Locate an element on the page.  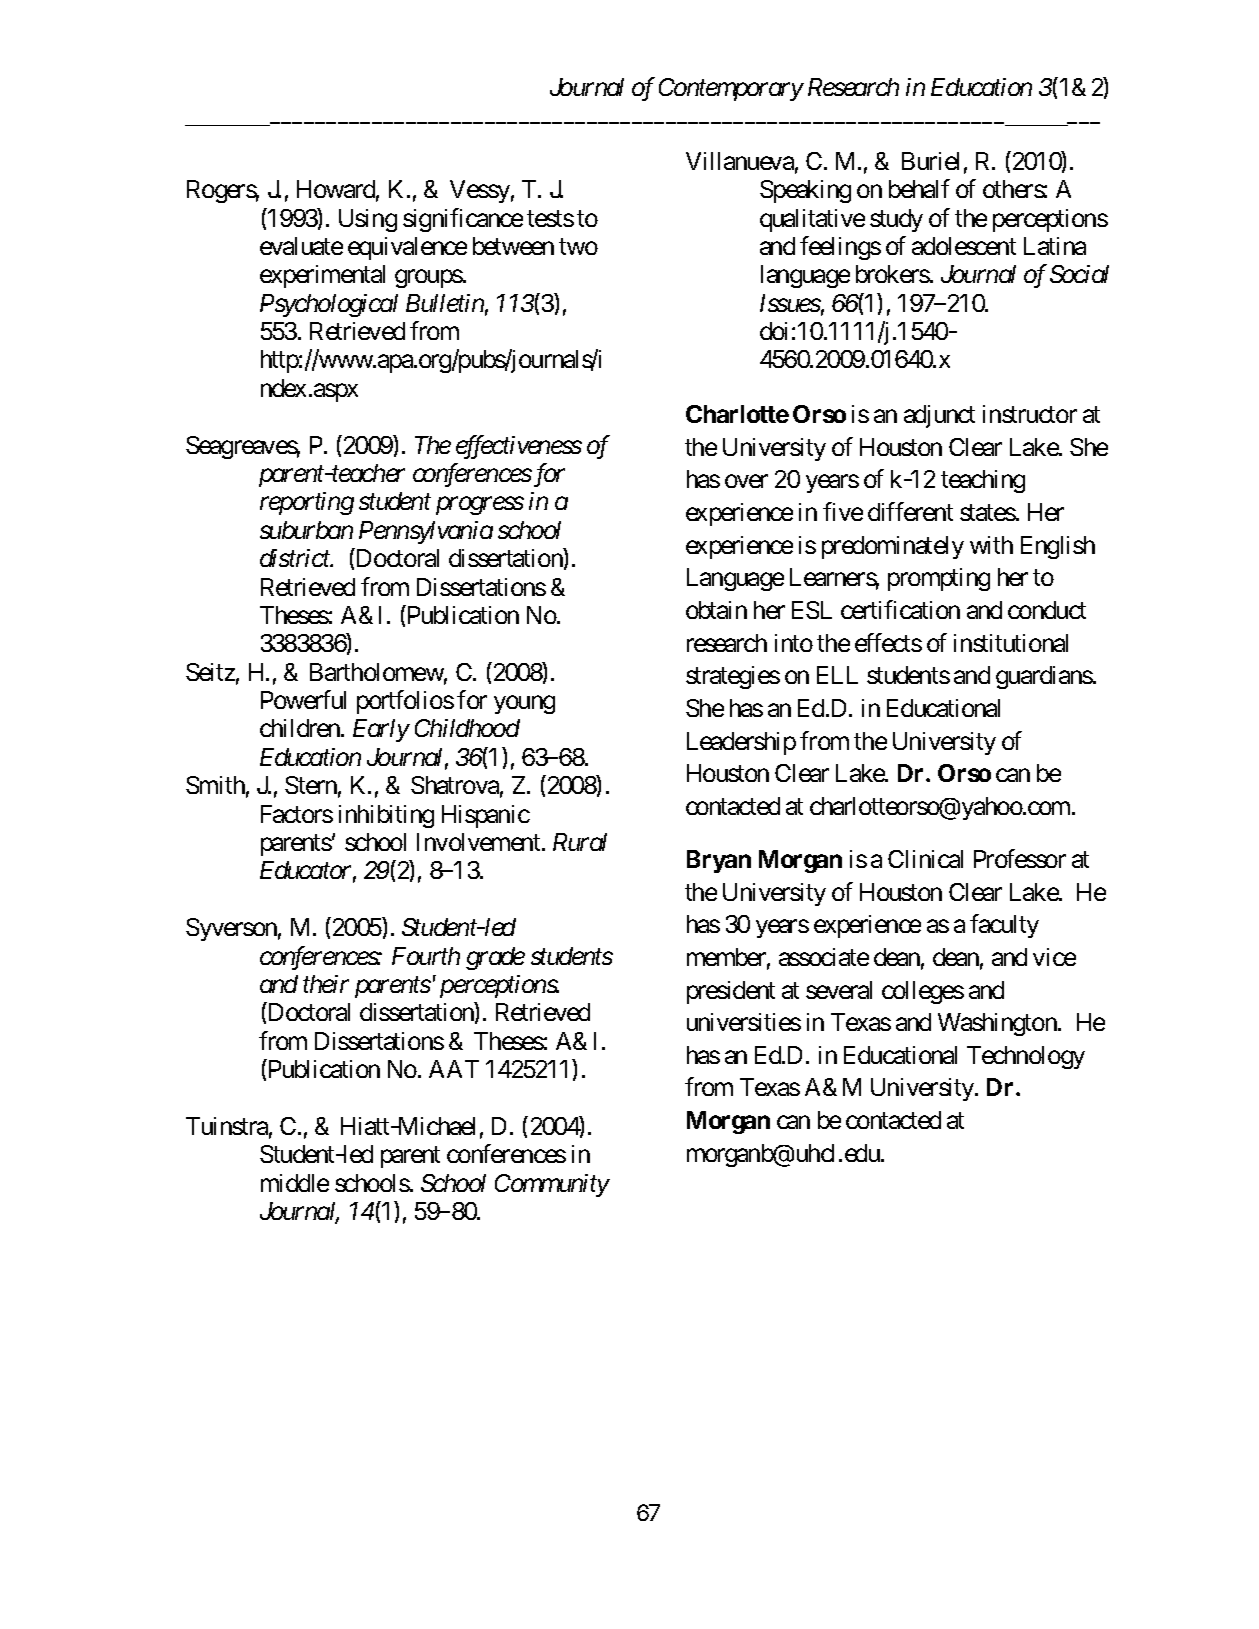
Psychological is located at coordinates (329, 305).
